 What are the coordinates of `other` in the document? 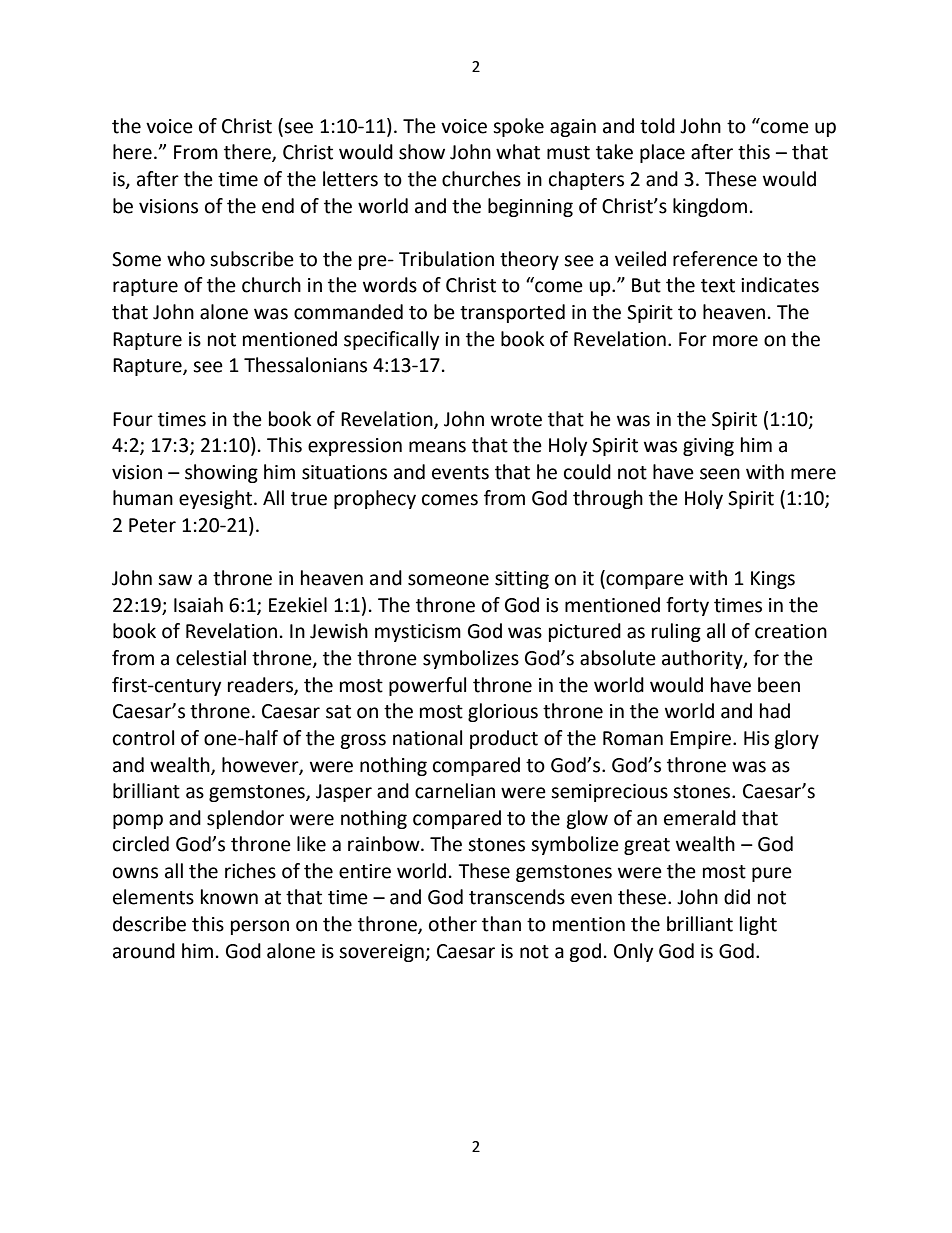 It's located at (453, 924).
